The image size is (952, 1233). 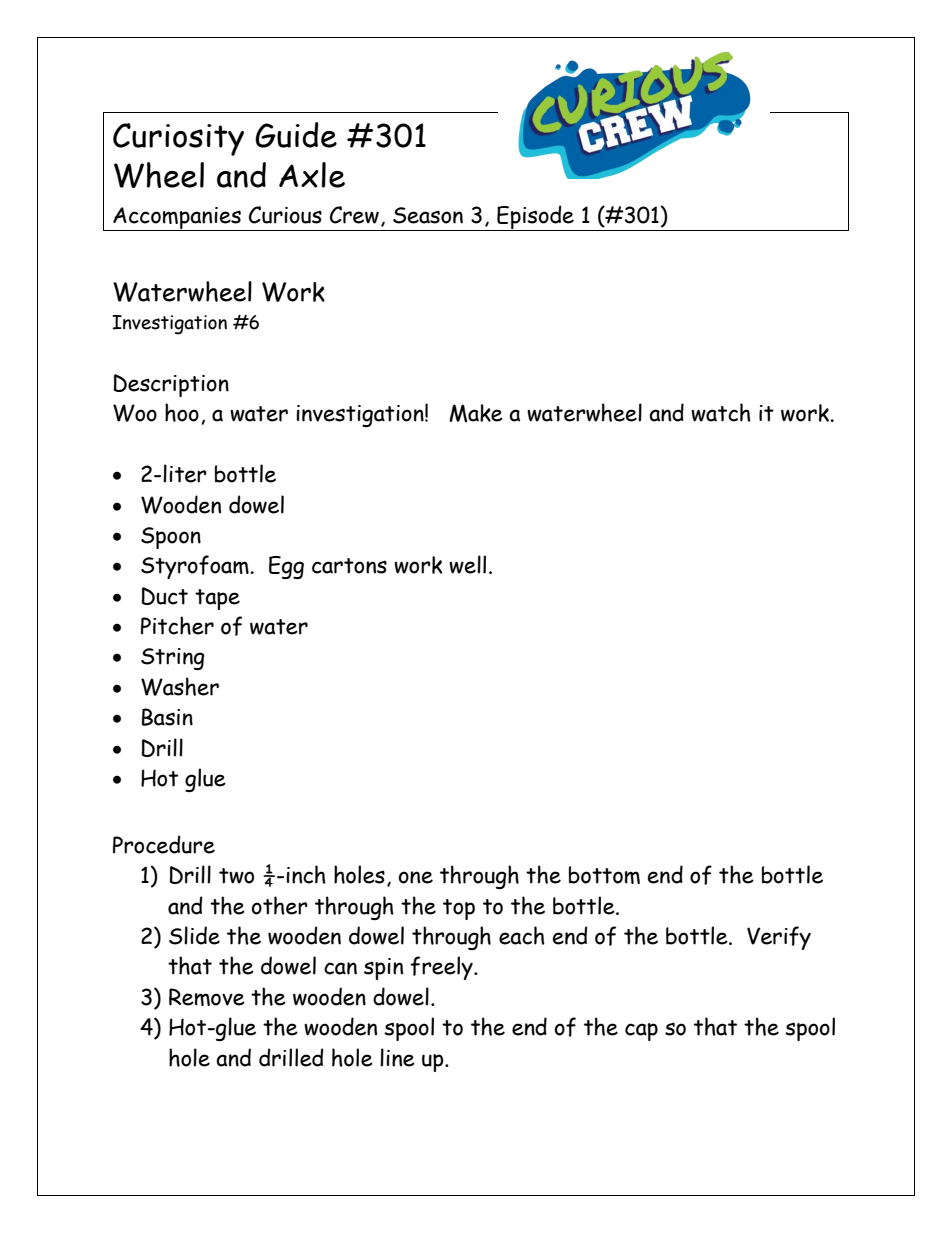 I want to click on bottom, so click(x=604, y=875).
